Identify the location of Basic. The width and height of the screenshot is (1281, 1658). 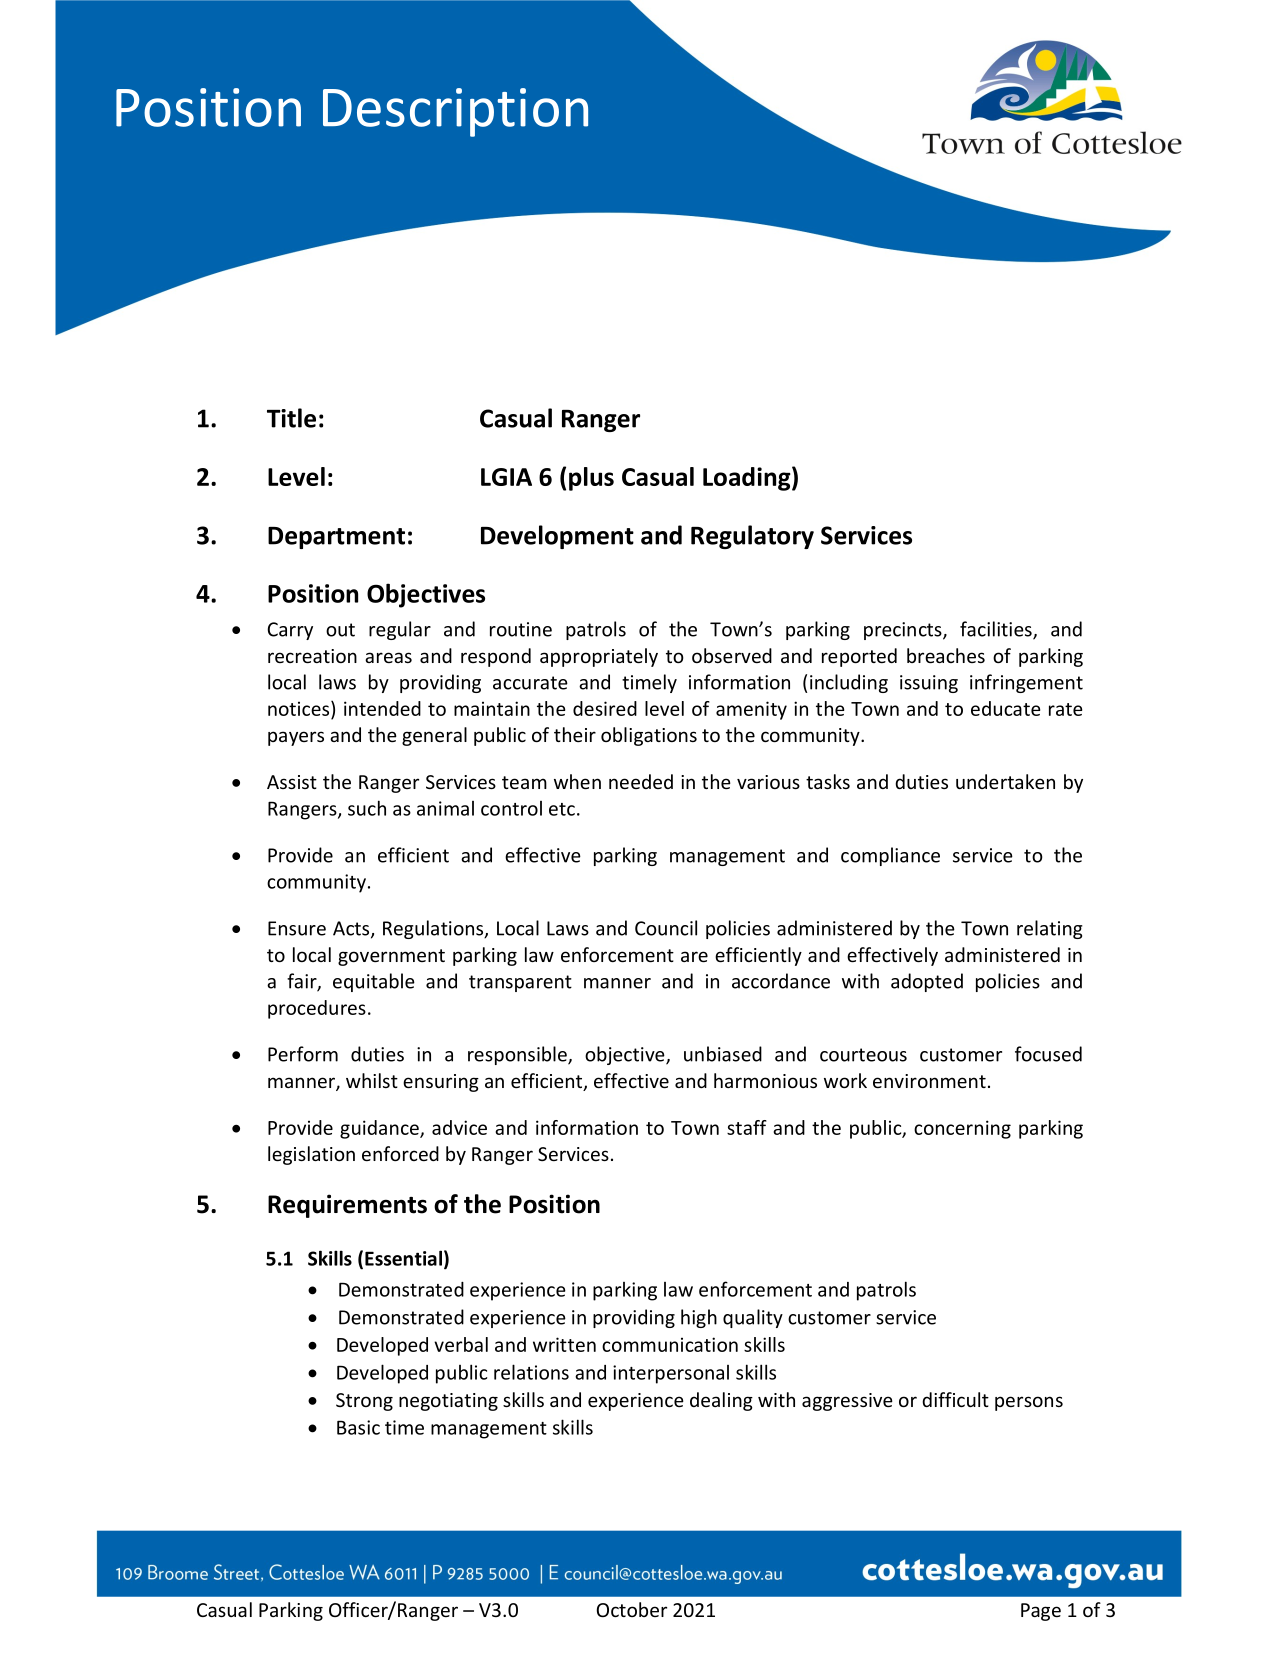
(358, 1427).
